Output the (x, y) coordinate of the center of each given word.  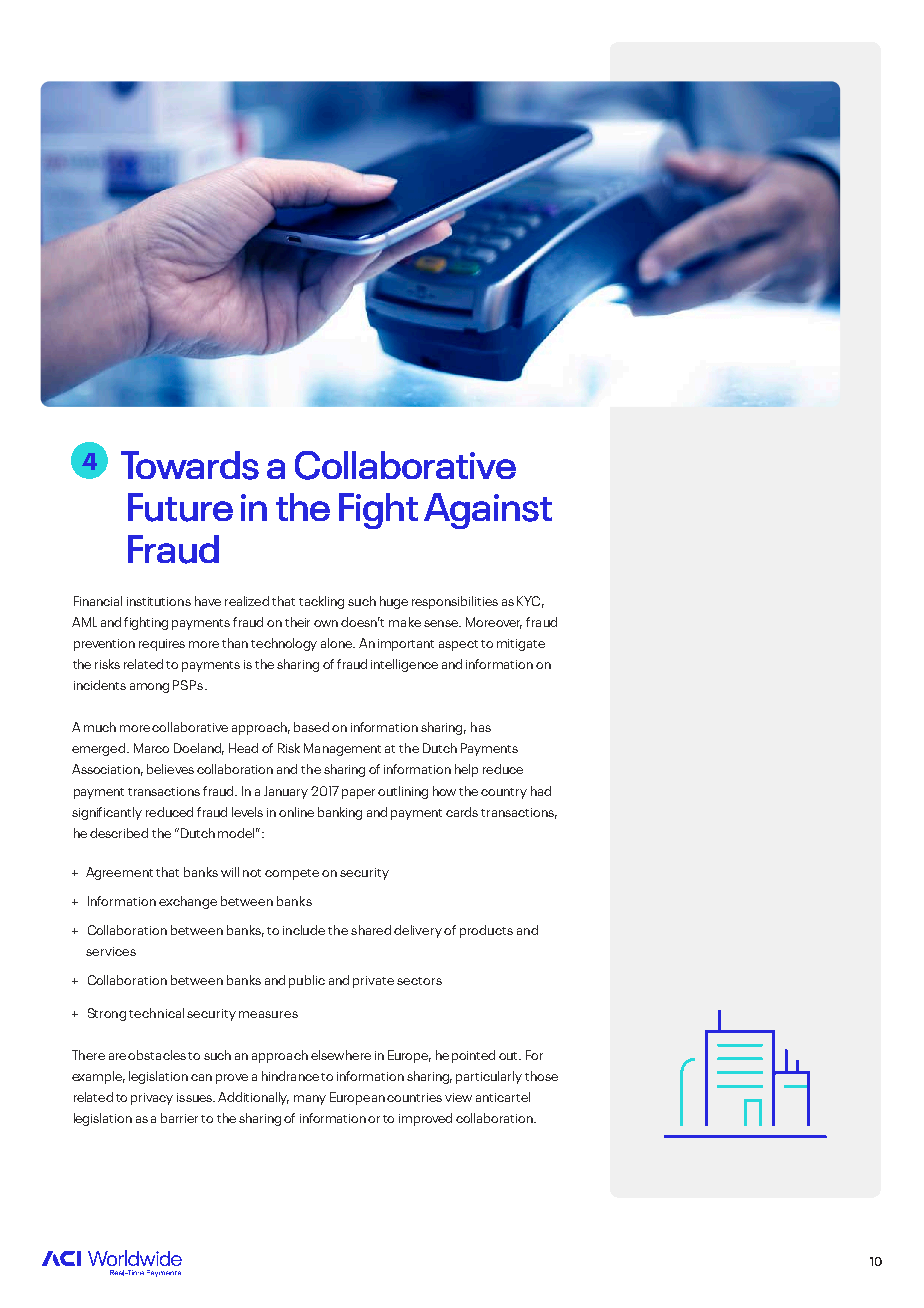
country (504, 793)
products (486, 931)
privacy (152, 1099)
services (111, 951)
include (304, 930)
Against (488, 511)
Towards (190, 465)
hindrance (290, 1076)
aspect (458, 645)
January (286, 792)
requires (162, 645)
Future (180, 507)
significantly (107, 813)
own (326, 623)
